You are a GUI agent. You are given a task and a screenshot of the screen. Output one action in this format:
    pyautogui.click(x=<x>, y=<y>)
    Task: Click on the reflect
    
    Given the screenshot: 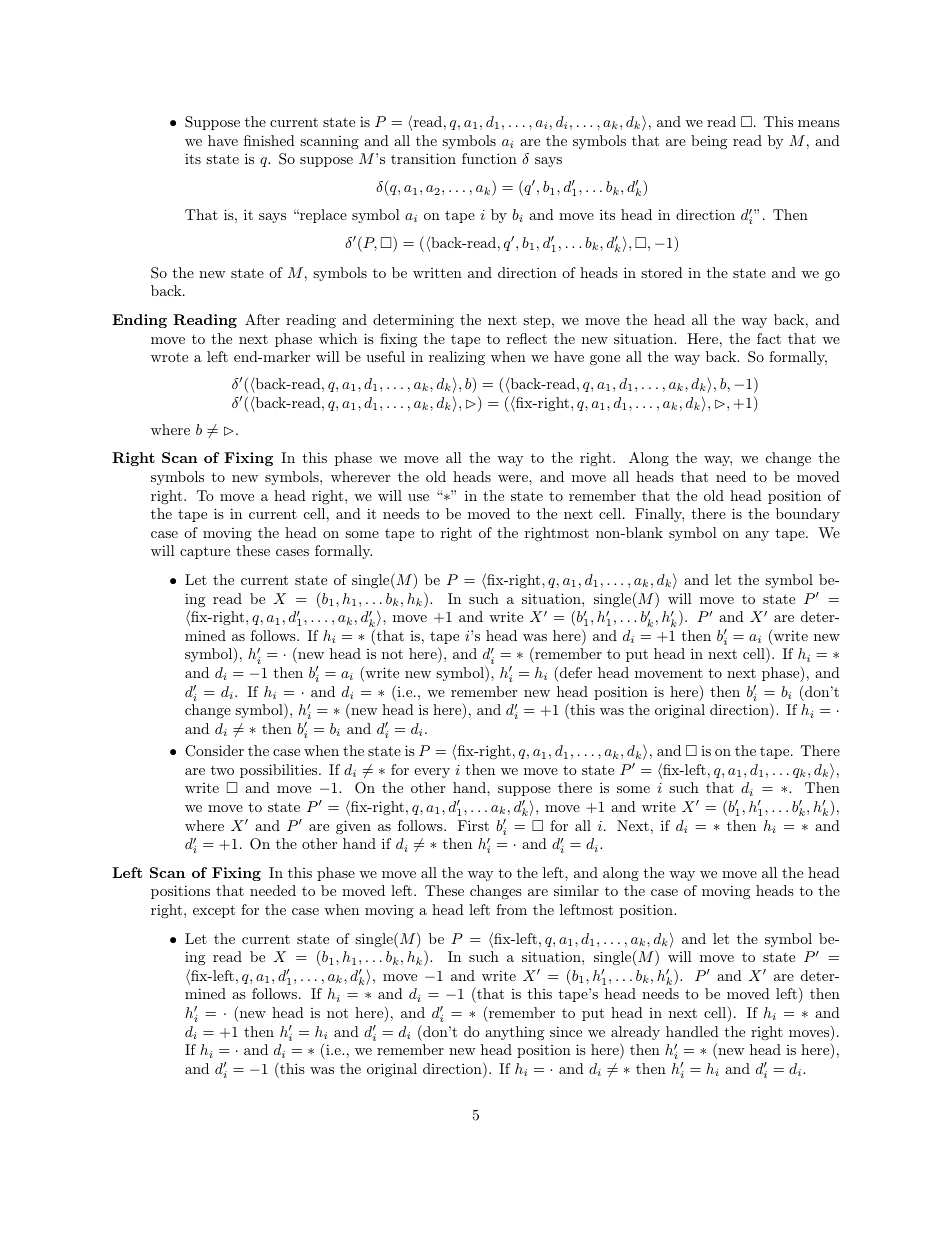 What is the action you would take?
    pyautogui.click(x=527, y=338)
